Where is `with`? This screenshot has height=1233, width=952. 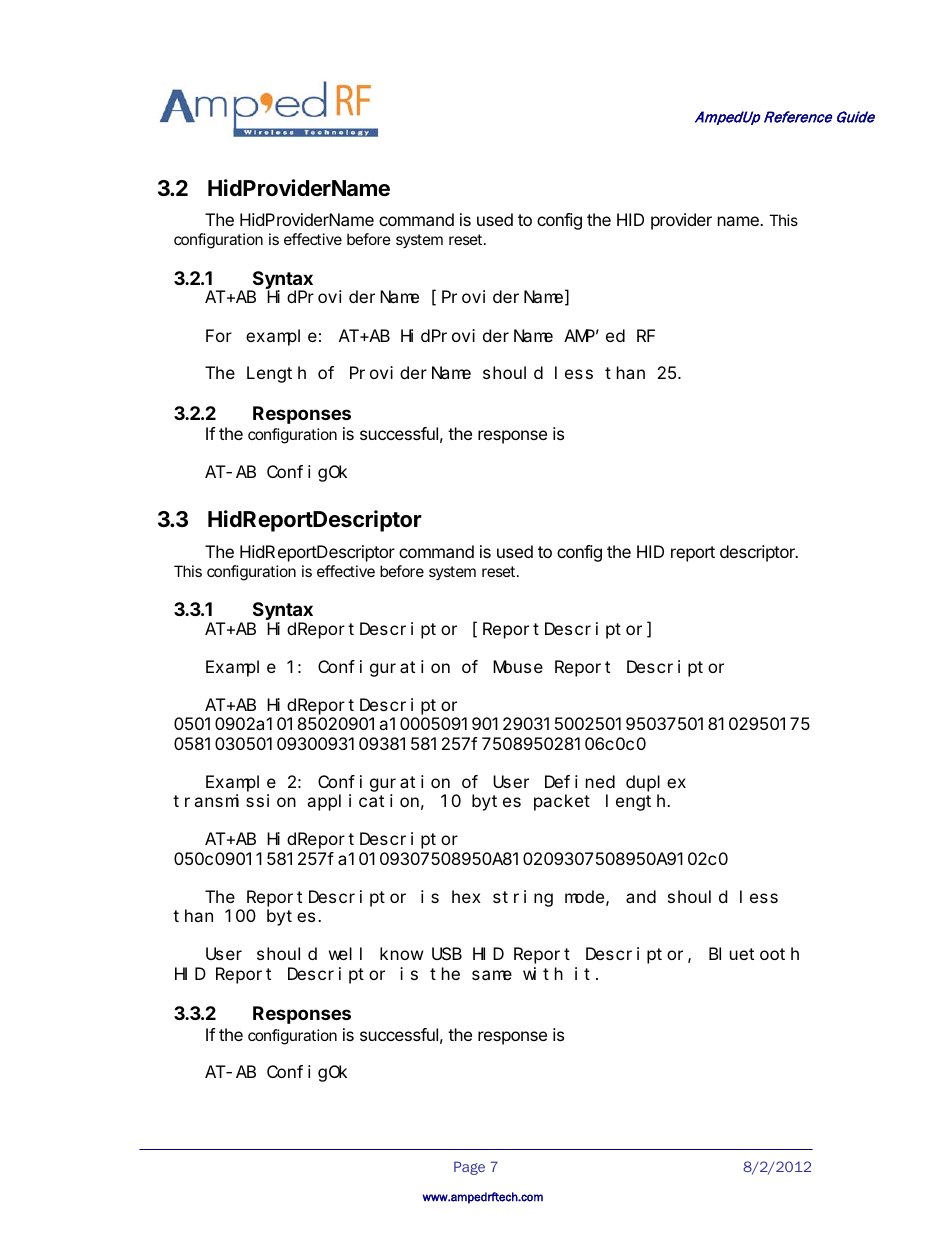 with is located at coordinates (543, 973).
